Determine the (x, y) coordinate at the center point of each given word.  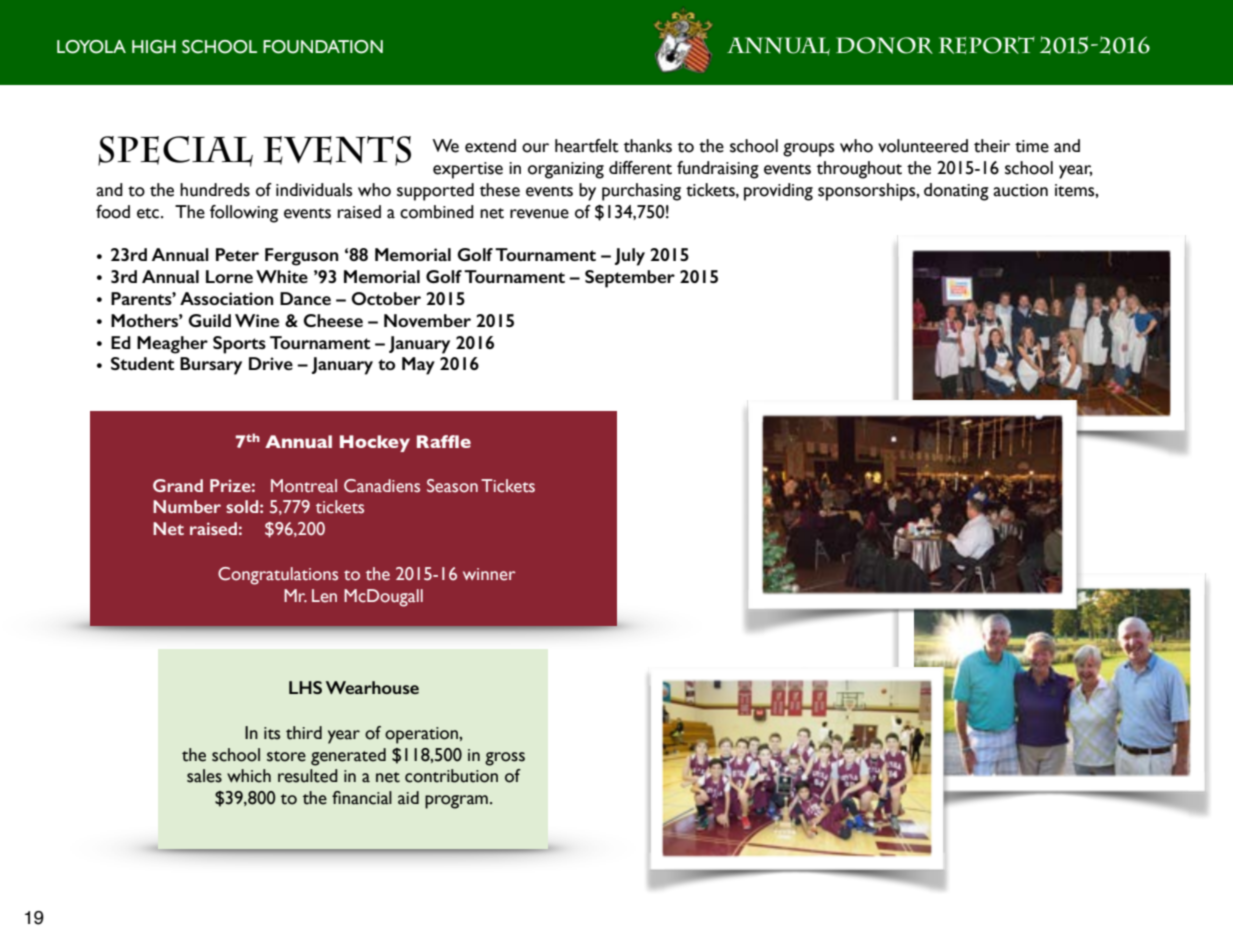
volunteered (923, 146)
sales (204, 776)
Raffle (444, 441)
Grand (178, 485)
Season (452, 486)
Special (175, 151)
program (456, 802)
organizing (566, 170)
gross (505, 759)
